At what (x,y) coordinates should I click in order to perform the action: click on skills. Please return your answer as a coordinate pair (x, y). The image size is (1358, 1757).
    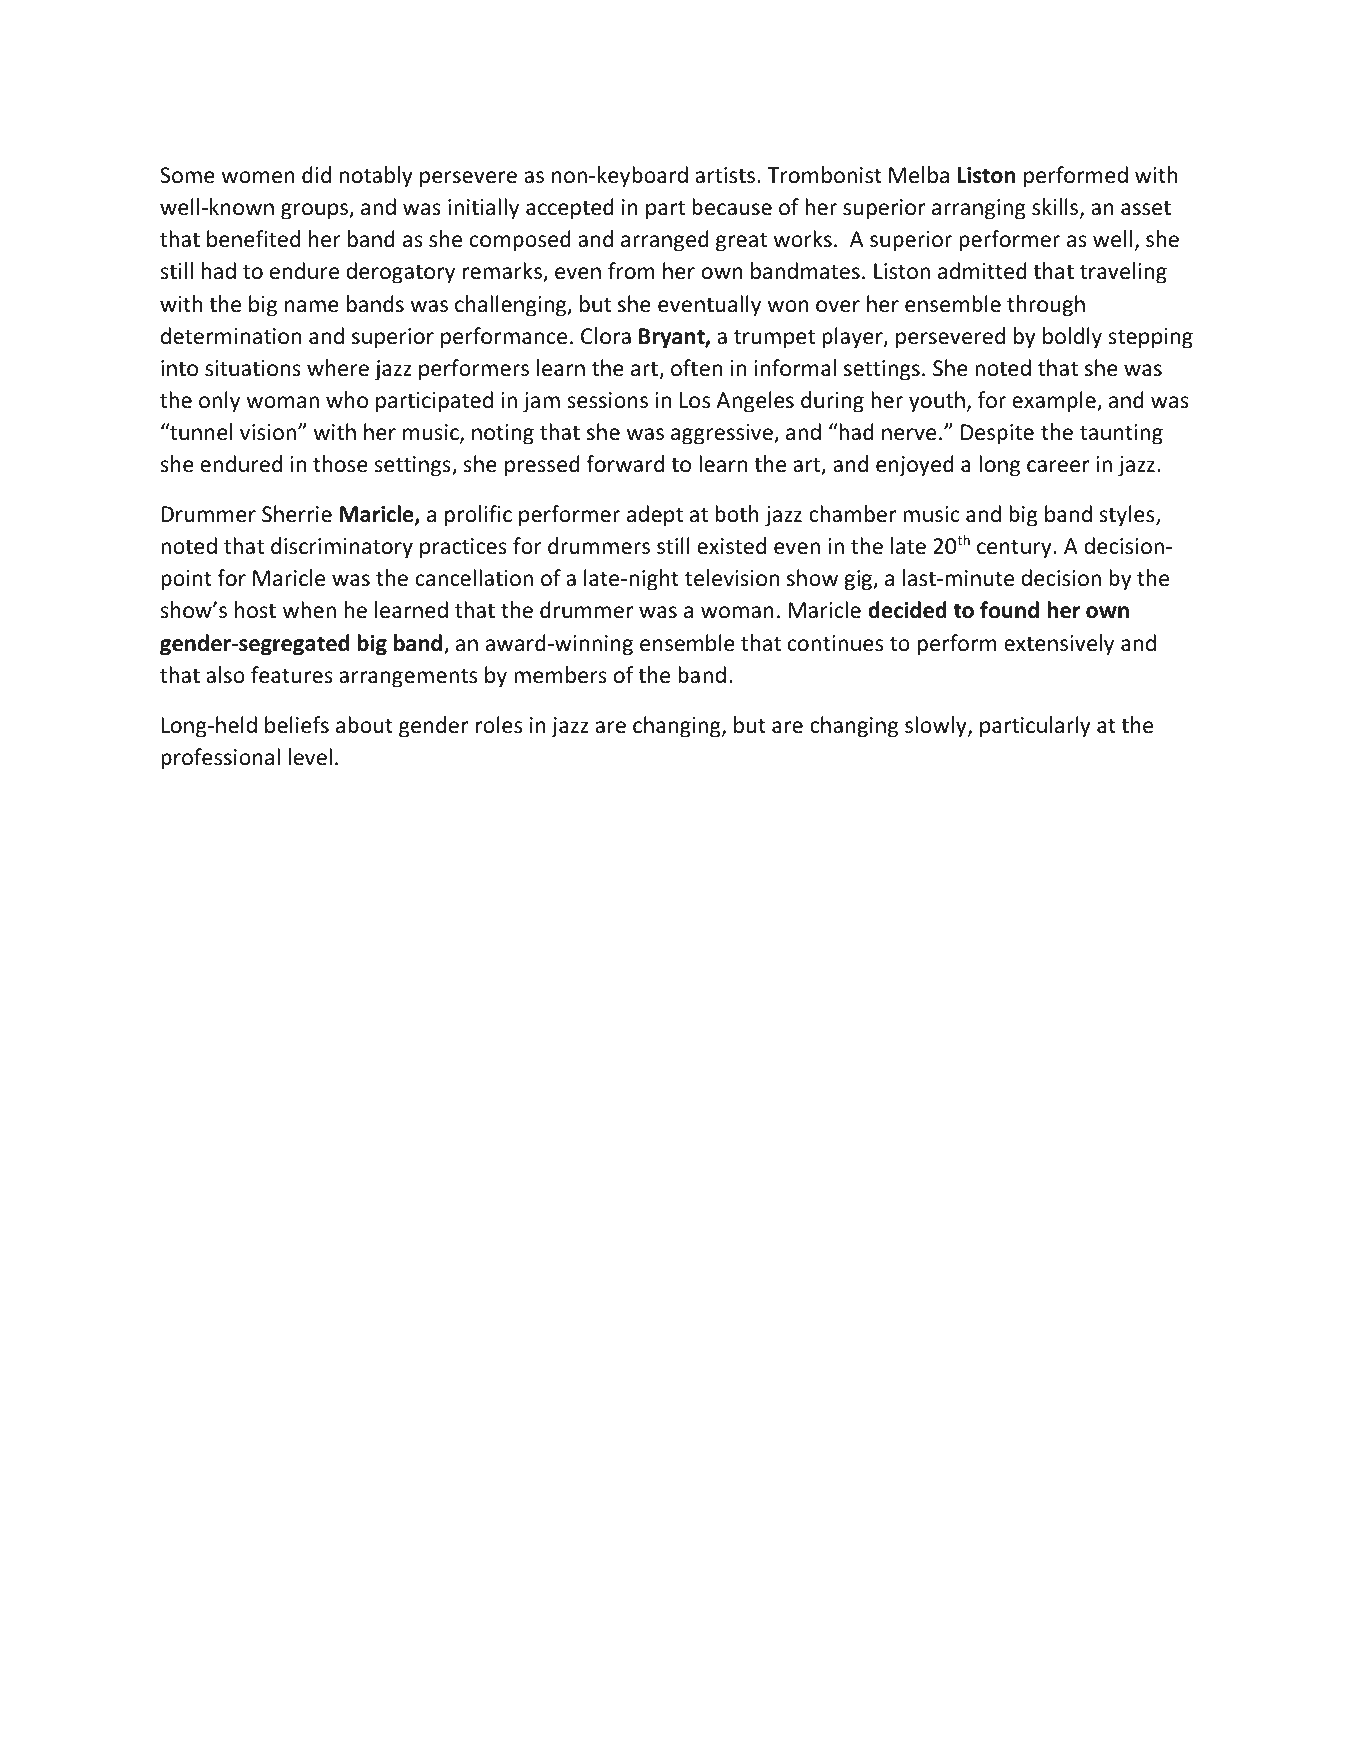
    Looking at the image, I should click on (1055, 207).
